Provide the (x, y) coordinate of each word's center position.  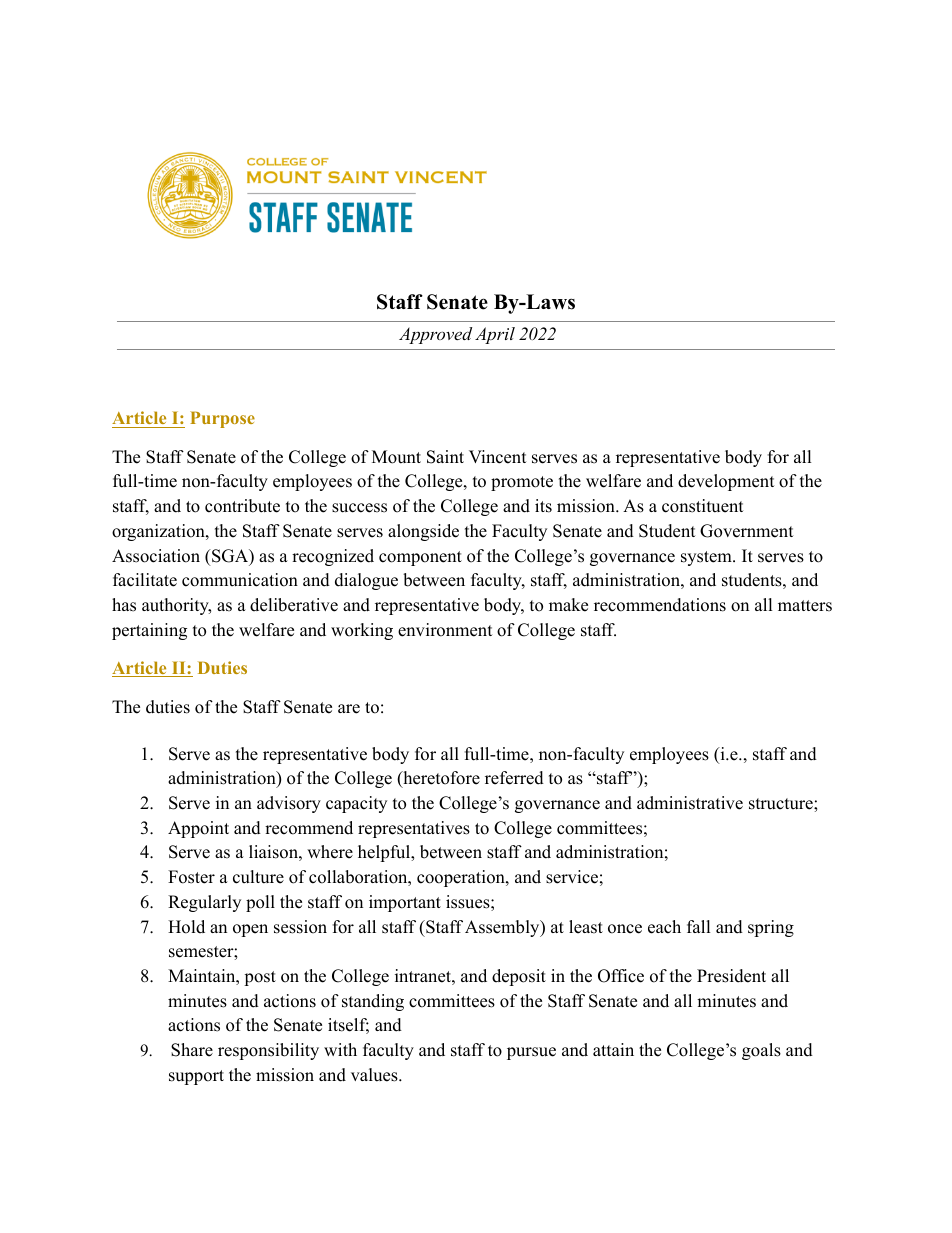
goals (761, 1051)
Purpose (222, 419)
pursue (531, 1053)
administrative (690, 803)
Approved (435, 335)
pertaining (149, 631)
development (726, 482)
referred (514, 778)
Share (192, 1050)
